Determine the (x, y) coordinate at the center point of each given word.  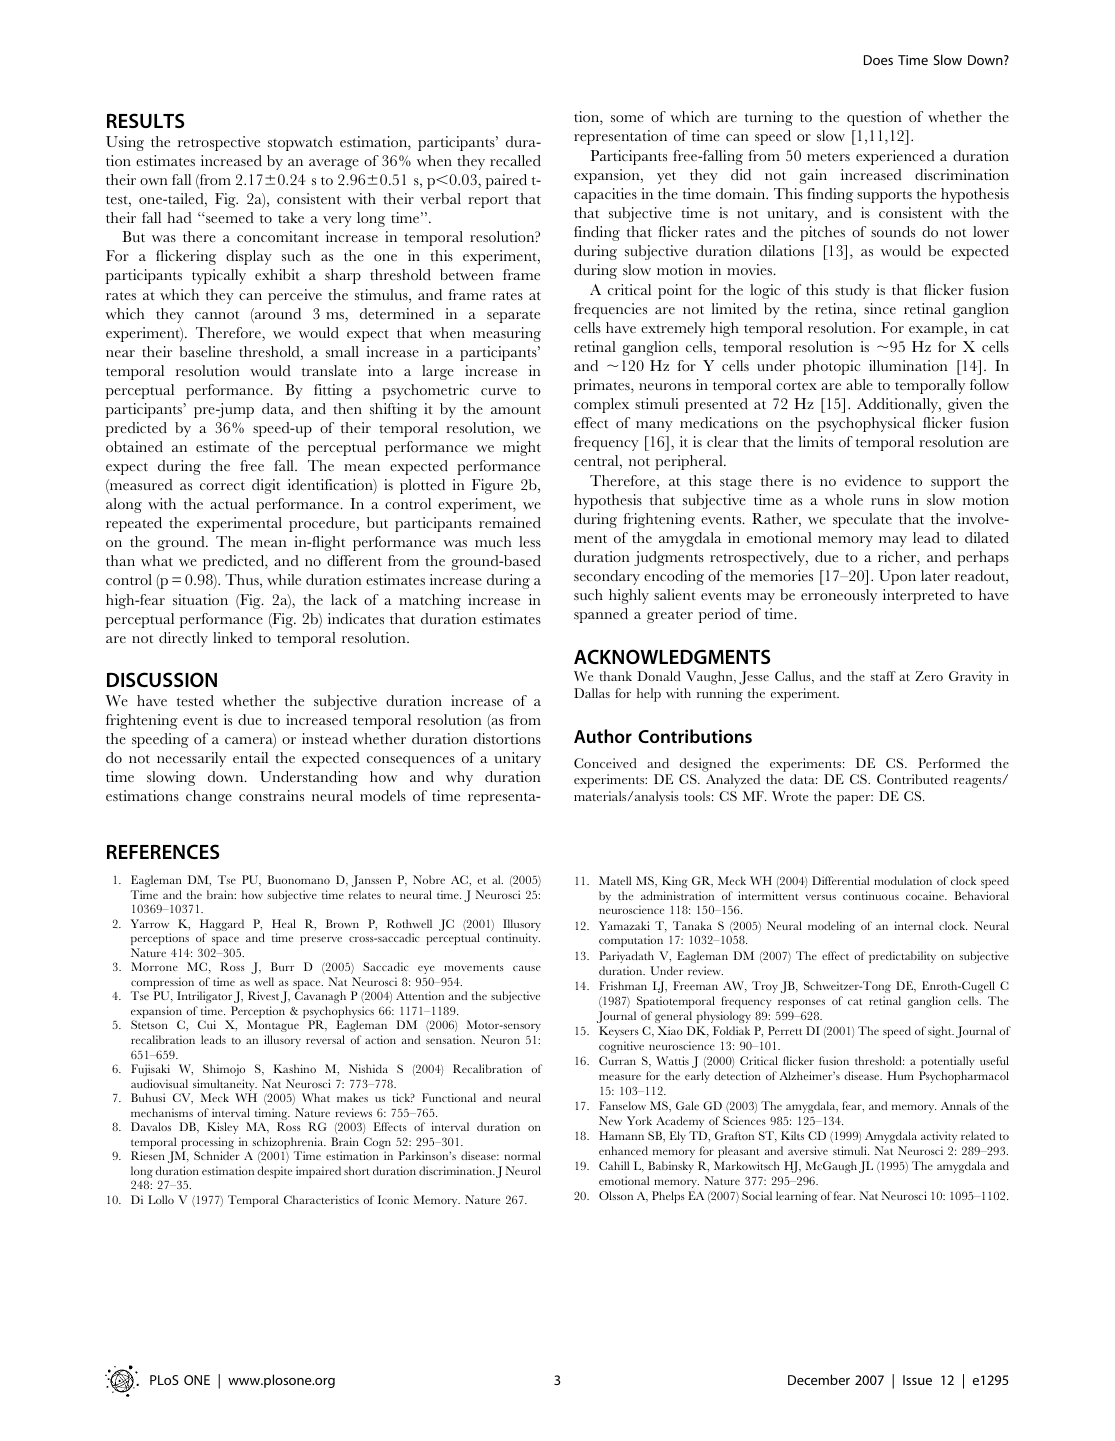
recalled (515, 160)
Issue (917, 1380)
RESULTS (145, 120)
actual (229, 503)
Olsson (616, 1195)
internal (913, 925)
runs (885, 501)
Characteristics (321, 1199)
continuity (513, 939)
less (530, 541)
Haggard (222, 926)
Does (878, 60)
